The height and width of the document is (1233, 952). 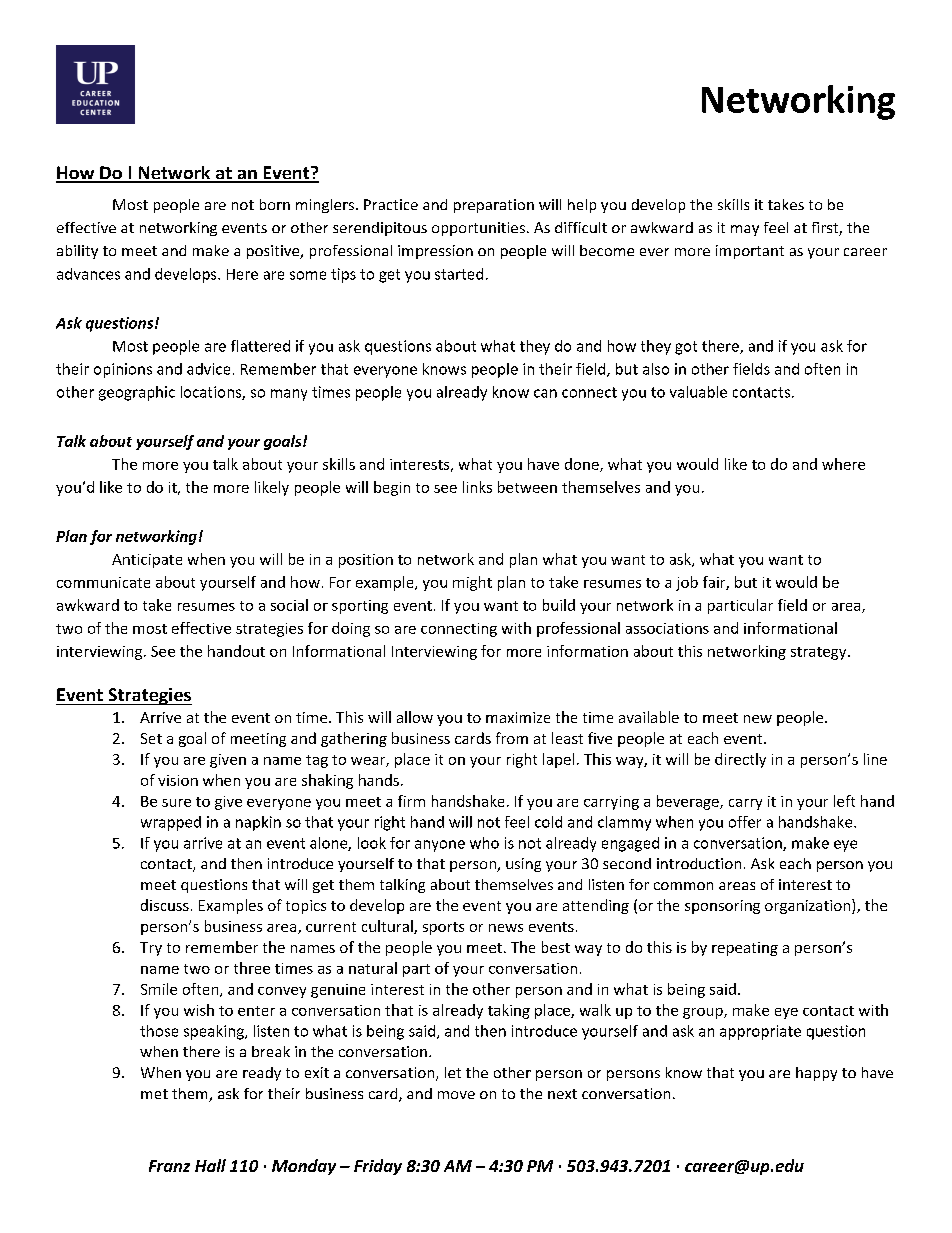 I want to click on opportunities, so click(x=478, y=229).
